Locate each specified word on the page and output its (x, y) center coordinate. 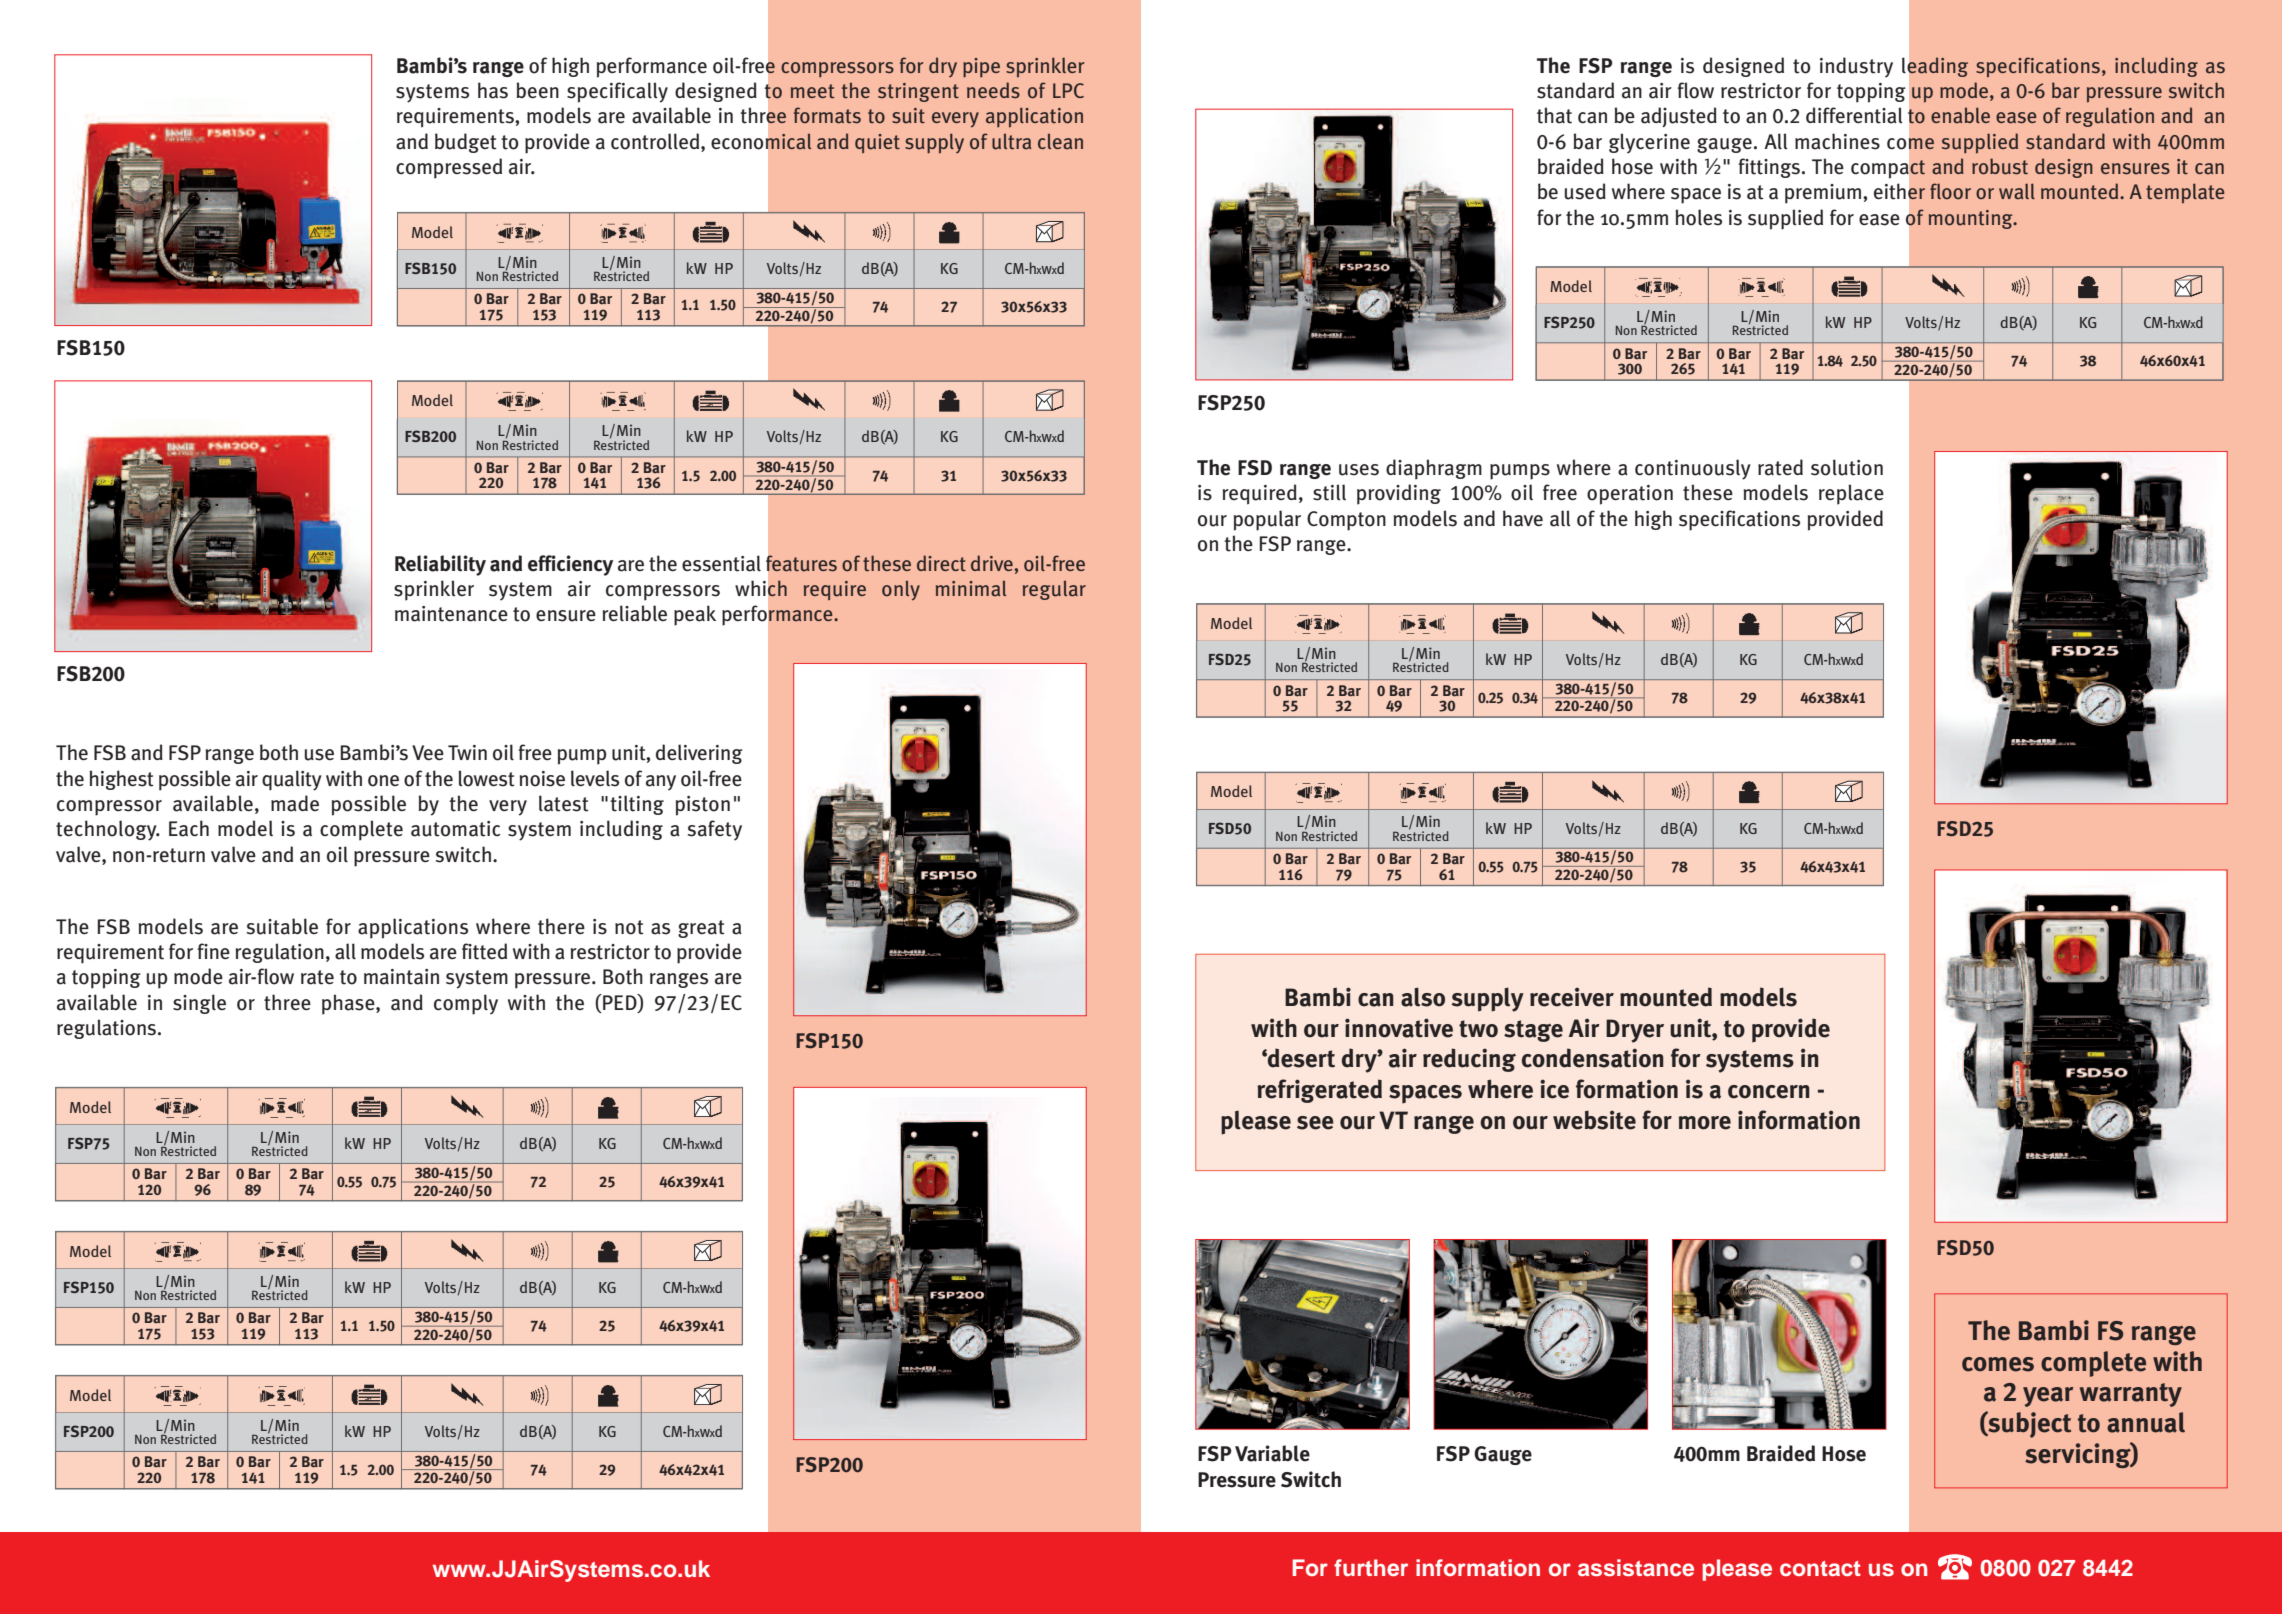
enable (1960, 115)
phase (349, 1004)
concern (1769, 1092)
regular (1054, 590)
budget (466, 143)
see (1315, 1123)
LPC (1068, 90)
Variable (1272, 1453)
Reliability (440, 565)
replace (1851, 494)
